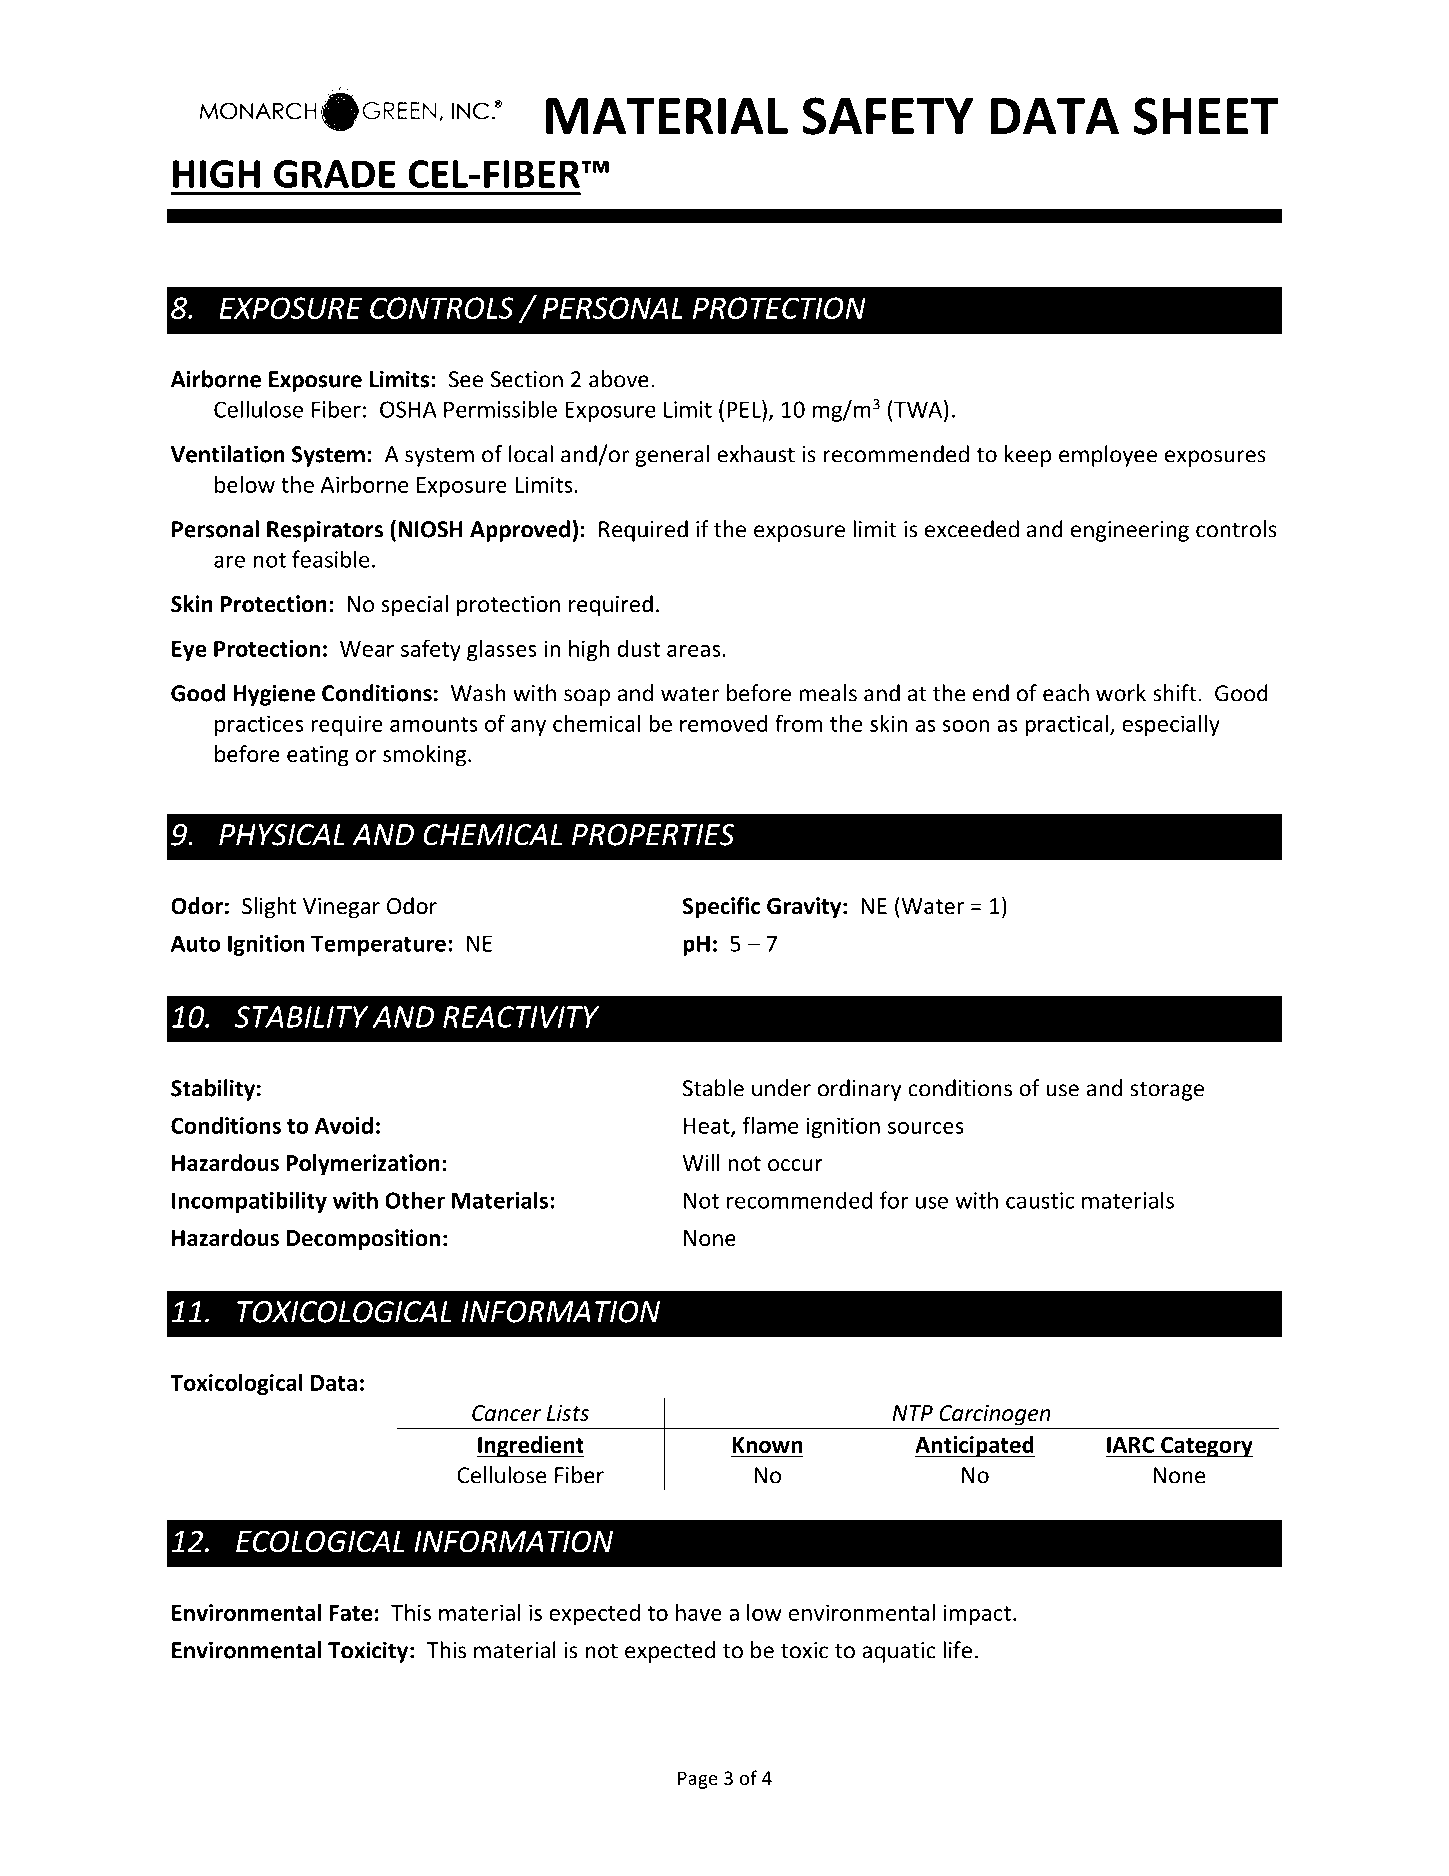  I want to click on each, so click(1066, 693).
